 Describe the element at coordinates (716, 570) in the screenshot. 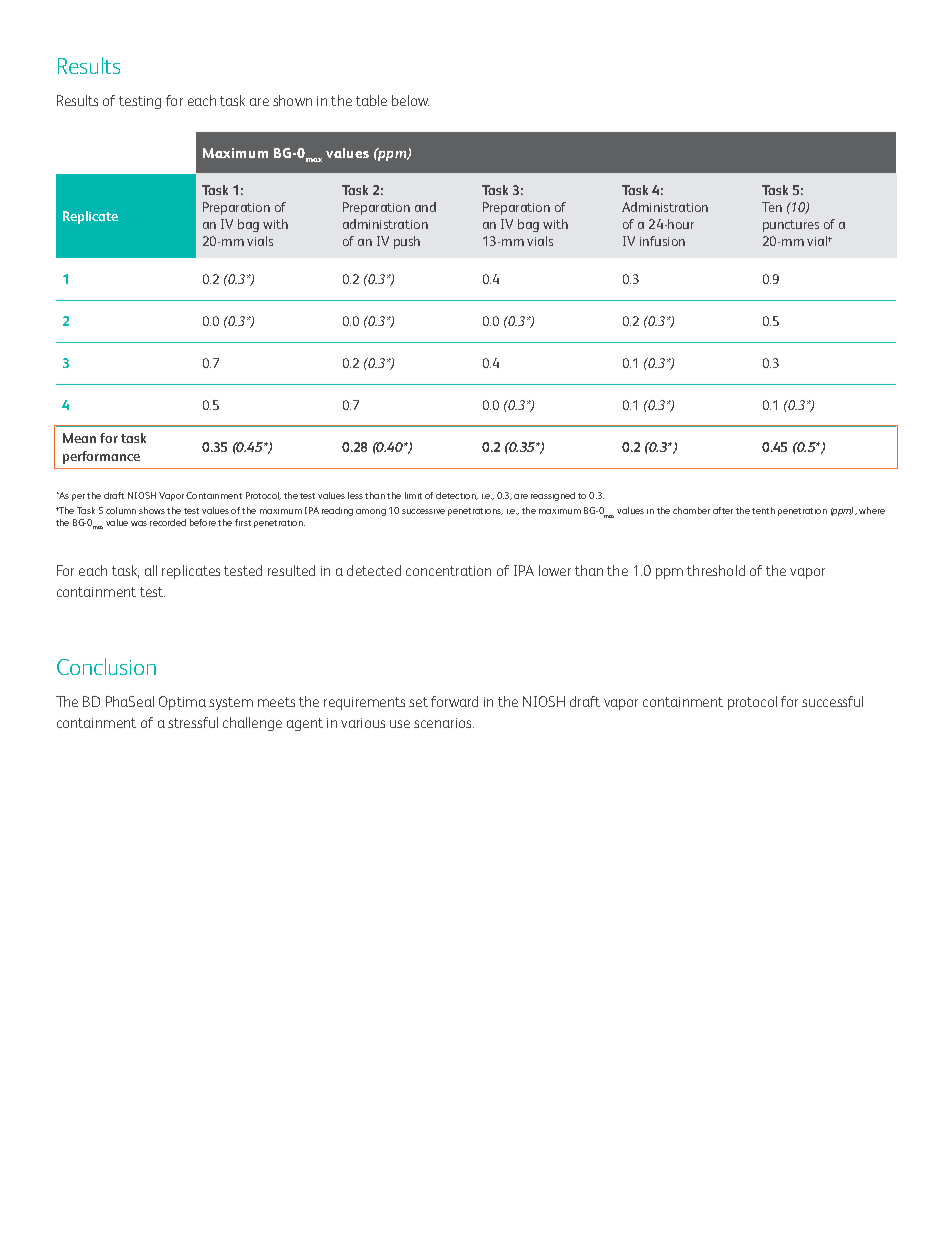

I see `threshold` at that location.
